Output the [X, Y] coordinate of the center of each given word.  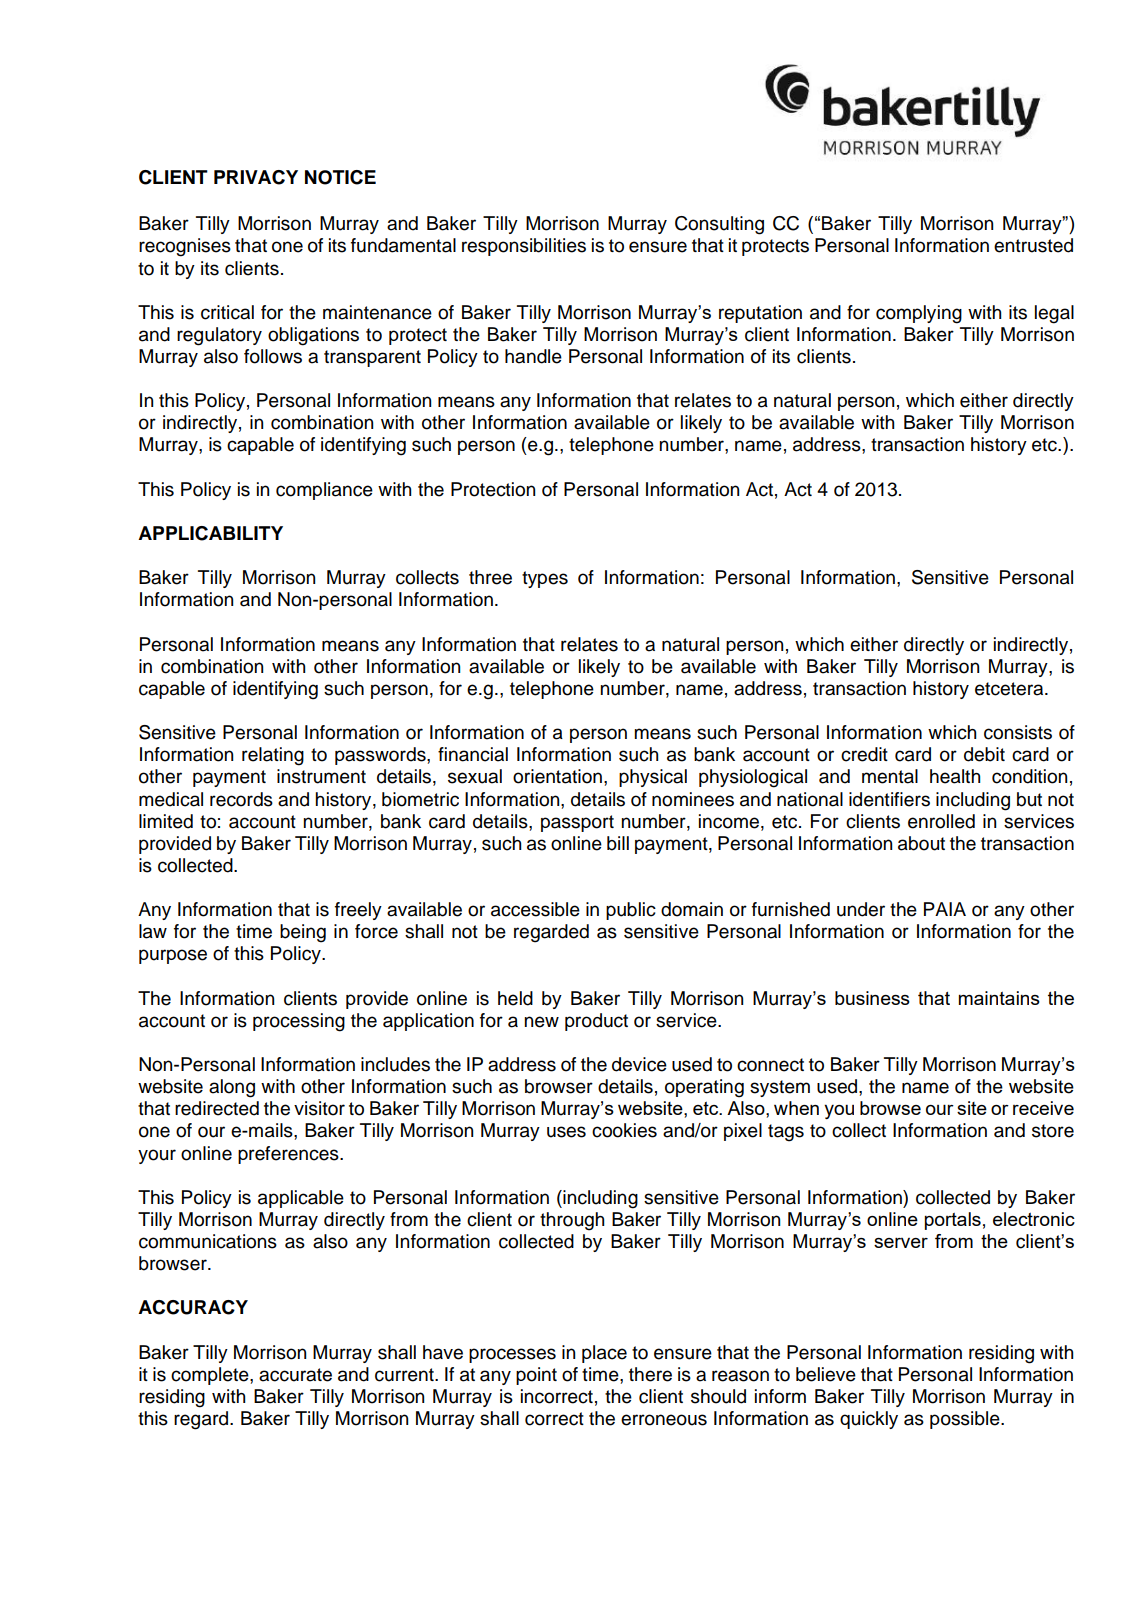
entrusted [1033, 245]
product [596, 1022]
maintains [999, 998]
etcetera [1010, 689]
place [604, 1354]
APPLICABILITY [210, 533]
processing [299, 1022]
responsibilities [524, 247]
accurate [295, 1375]
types [545, 579]
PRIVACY [256, 177]
